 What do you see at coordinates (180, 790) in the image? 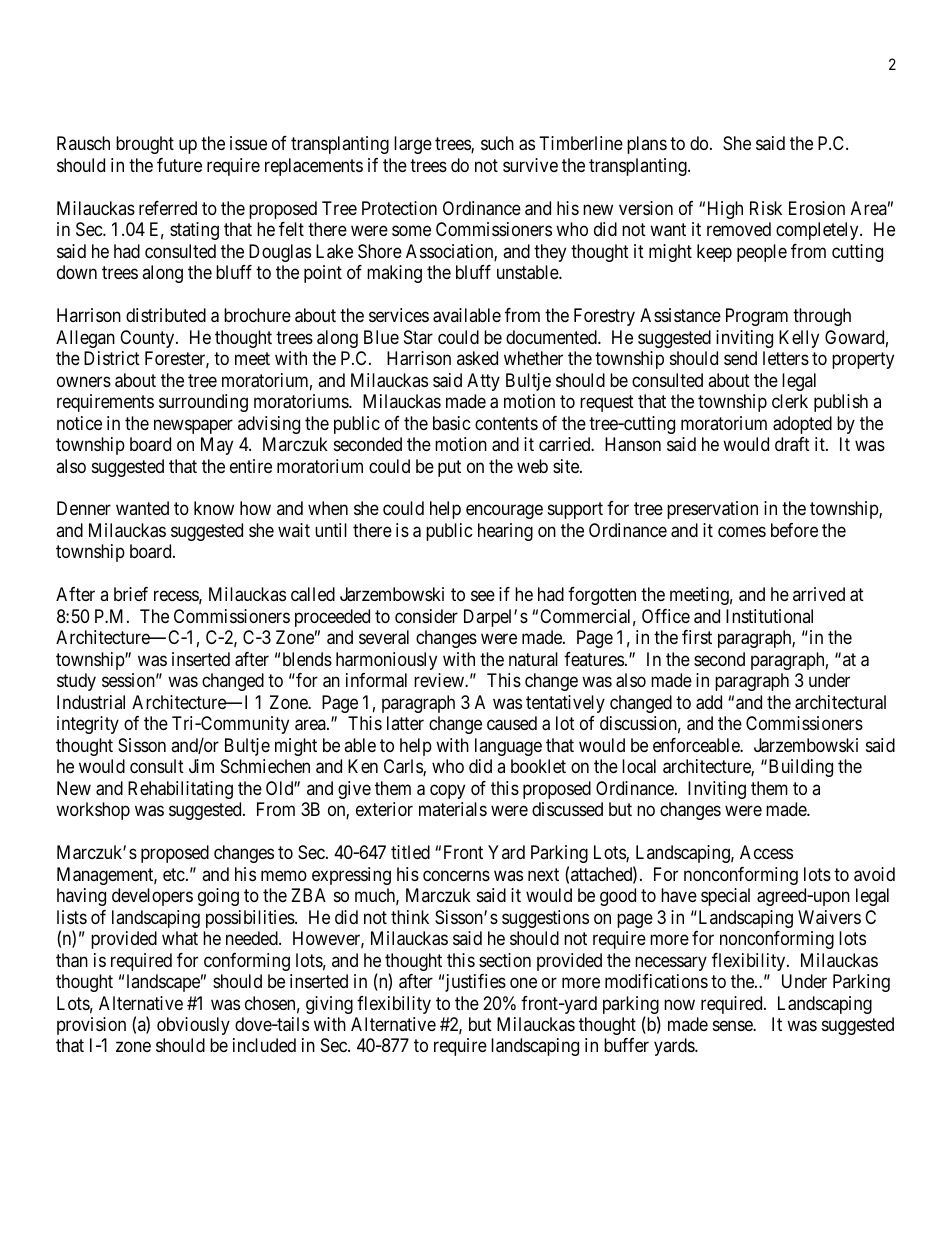
I see `Rehabilitating` at bounding box center [180, 790].
